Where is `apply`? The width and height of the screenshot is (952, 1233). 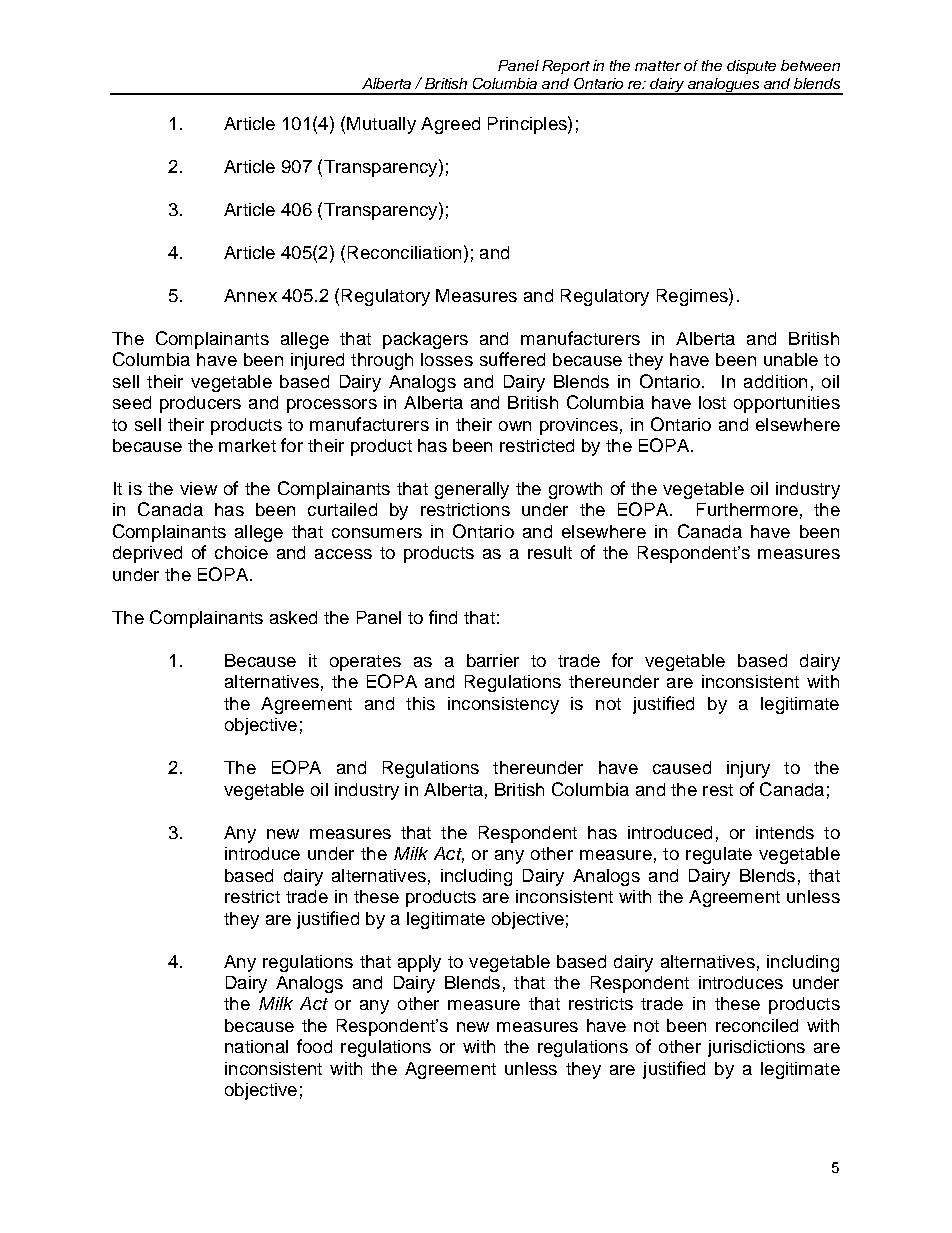
apply is located at coordinates (419, 963).
